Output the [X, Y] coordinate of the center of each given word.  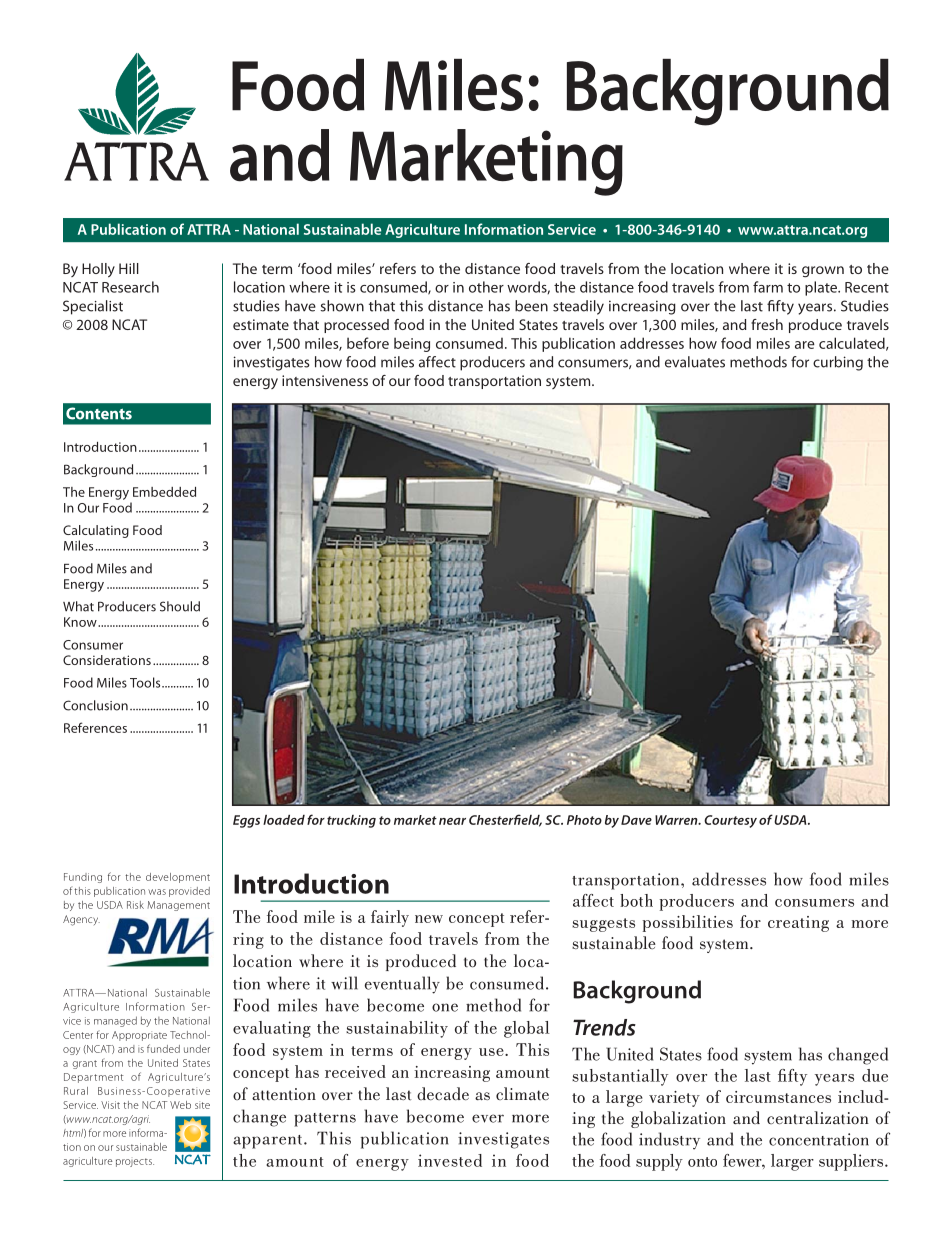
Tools [146, 682]
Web [180, 1105]
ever [488, 1118]
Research [130, 287]
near [452, 821]
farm [768, 287]
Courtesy [730, 821]
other [486, 287]
